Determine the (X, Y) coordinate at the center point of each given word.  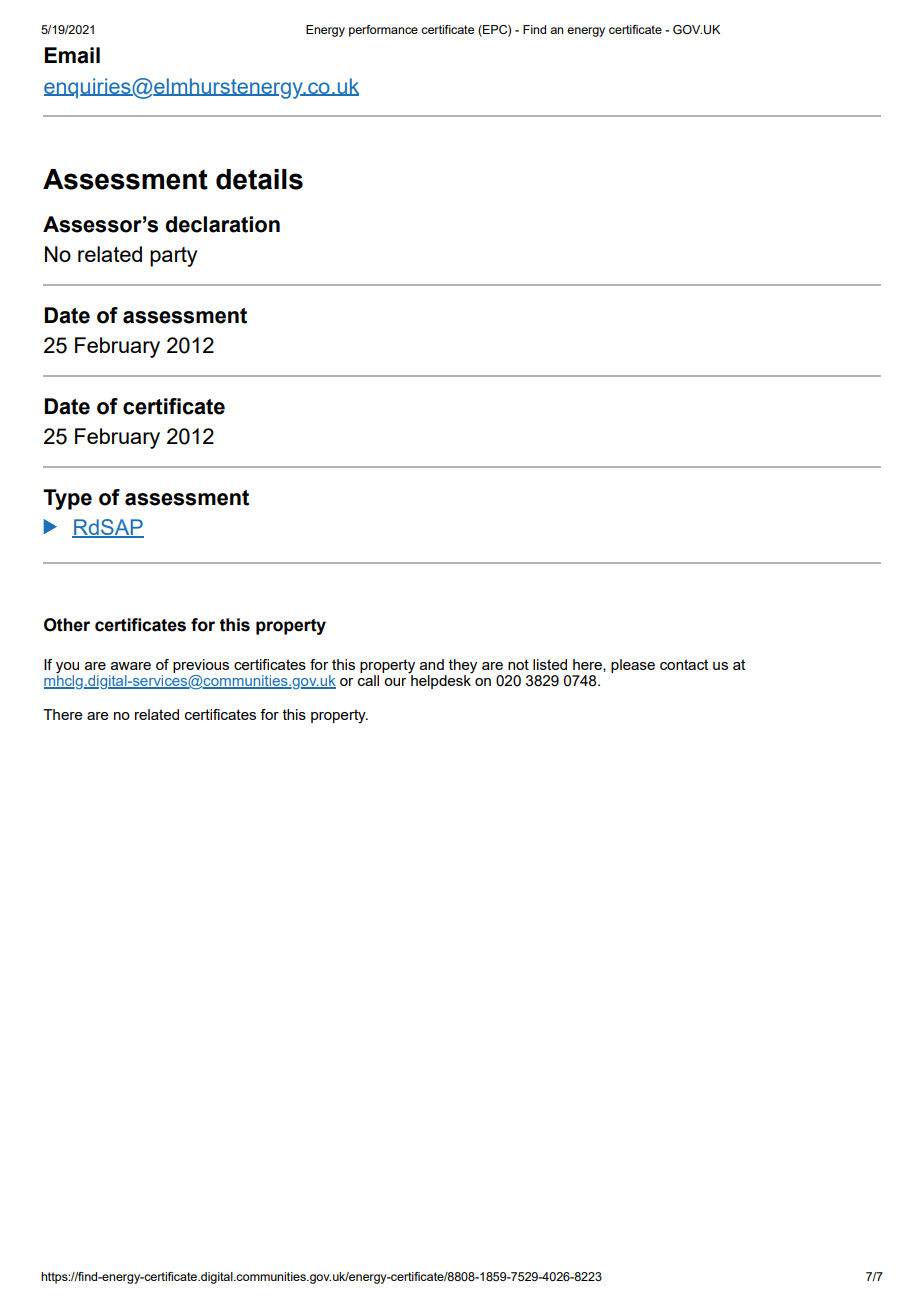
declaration (222, 224)
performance (383, 31)
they (463, 666)
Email (72, 55)
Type (67, 499)
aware (131, 666)
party (173, 257)
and (432, 664)
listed (550, 664)
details (259, 179)
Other (67, 625)
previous (201, 666)
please (633, 666)
